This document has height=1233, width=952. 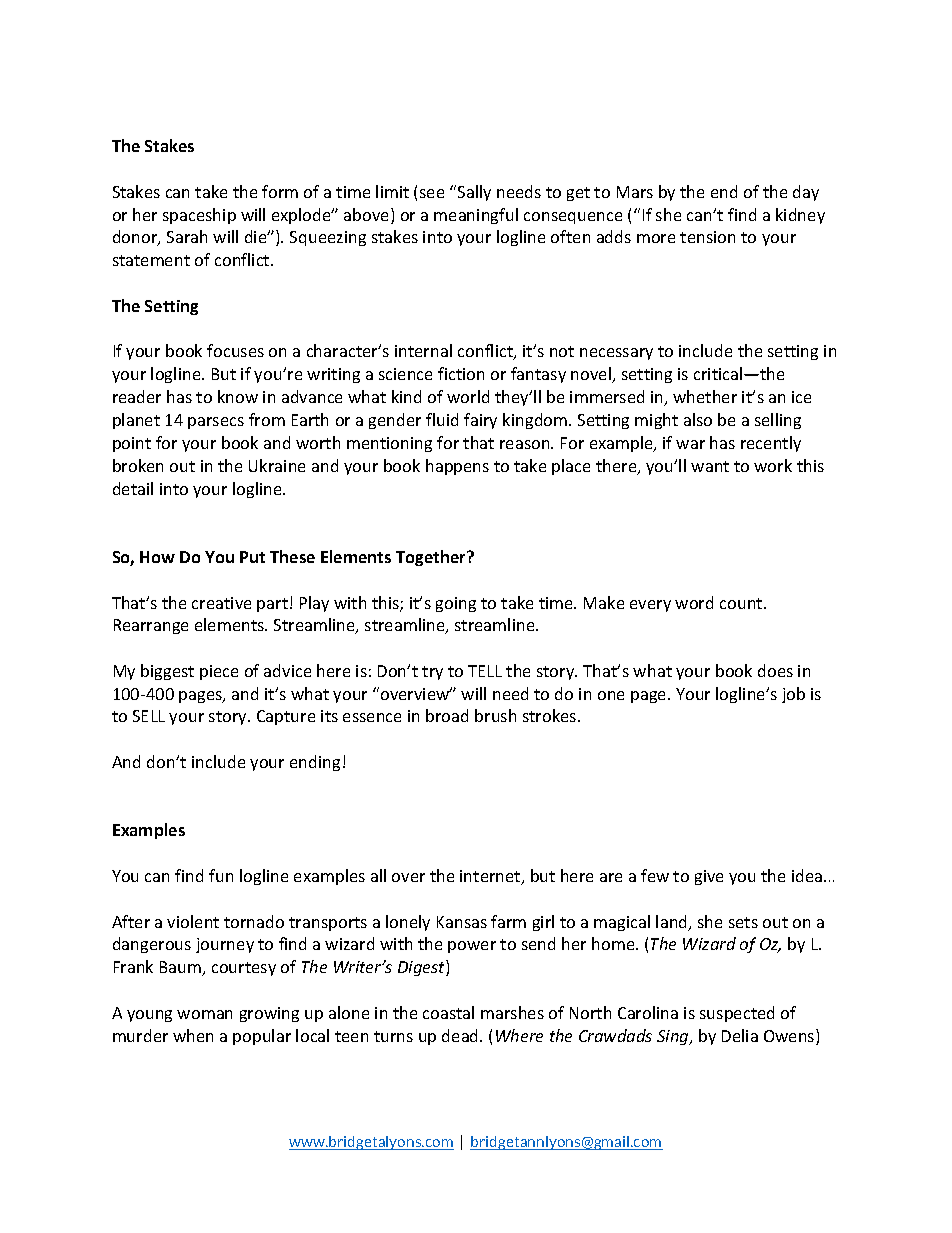 I want to click on Ukraine, so click(x=277, y=465).
